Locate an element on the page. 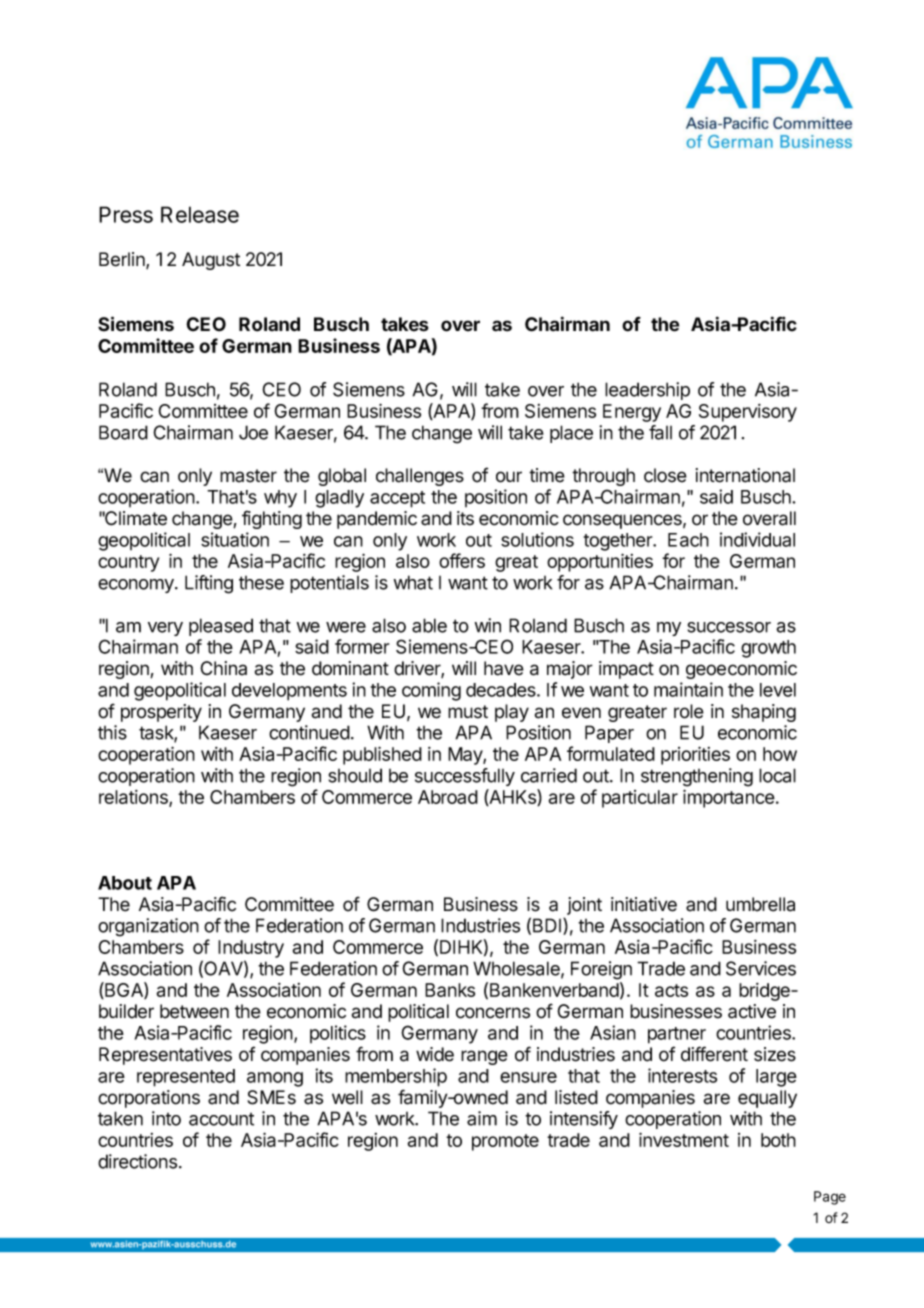  both is located at coordinates (778, 1140).
